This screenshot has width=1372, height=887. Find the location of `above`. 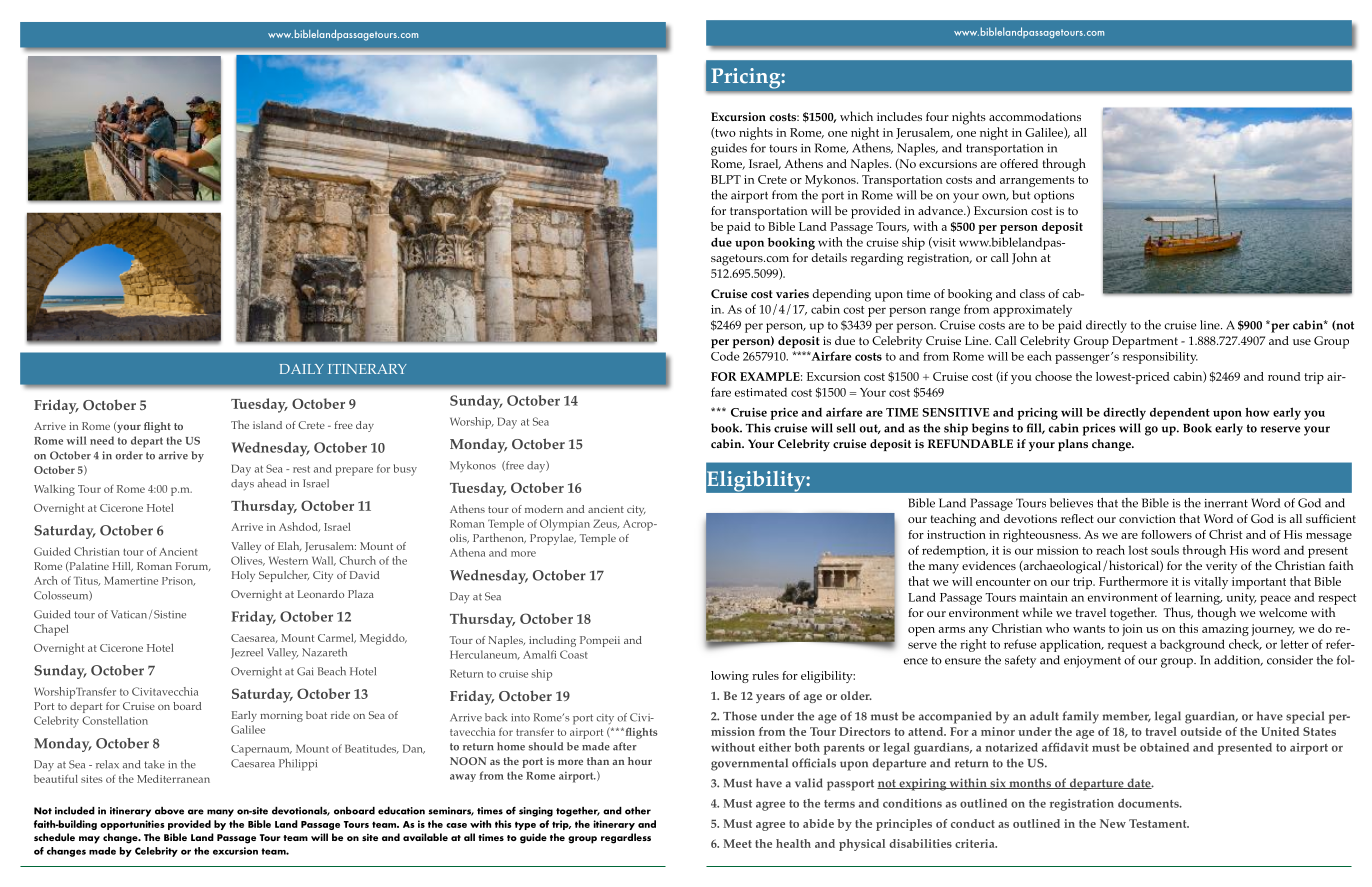

above is located at coordinates (169, 811).
